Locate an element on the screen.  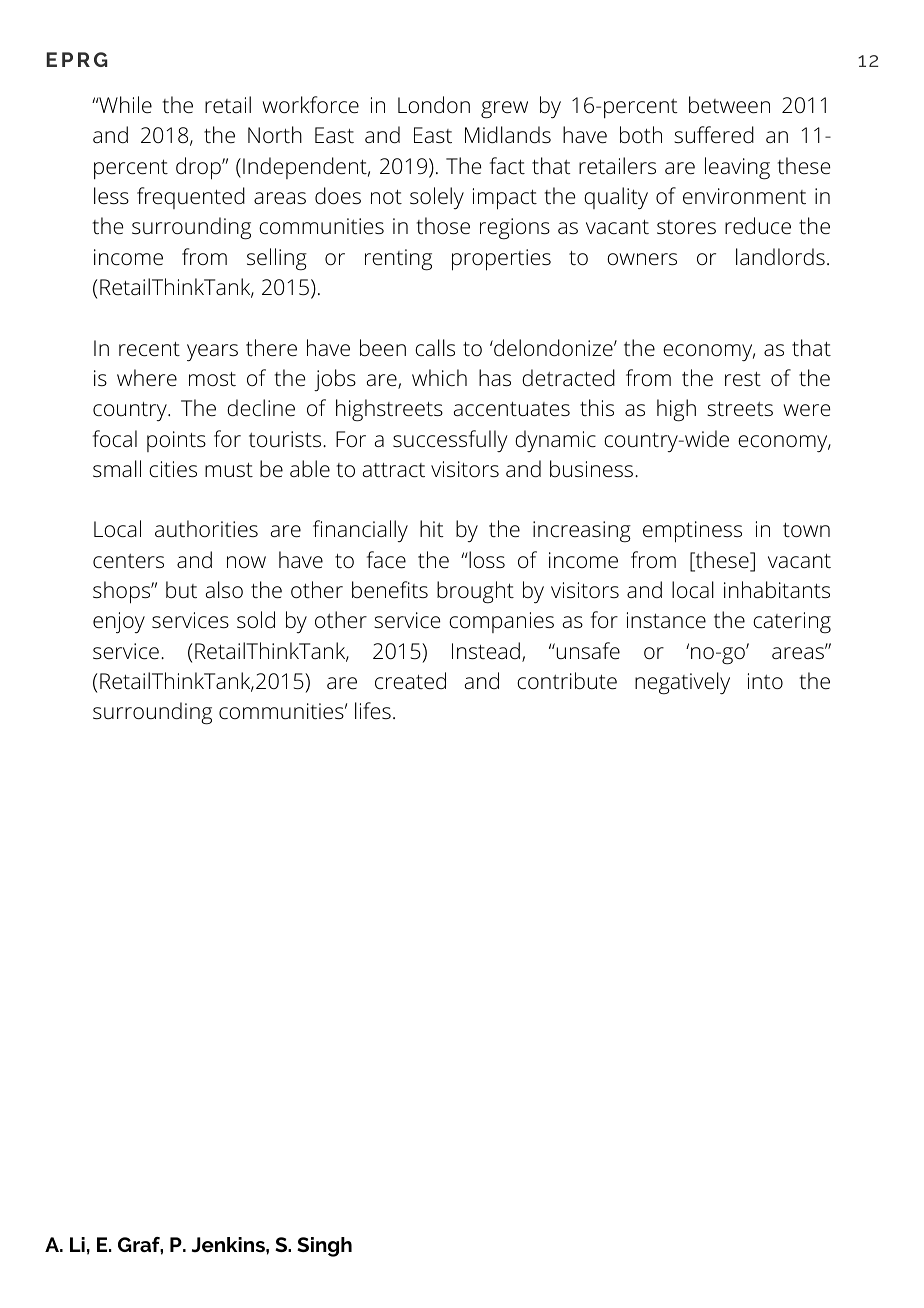
created is located at coordinates (410, 681).
